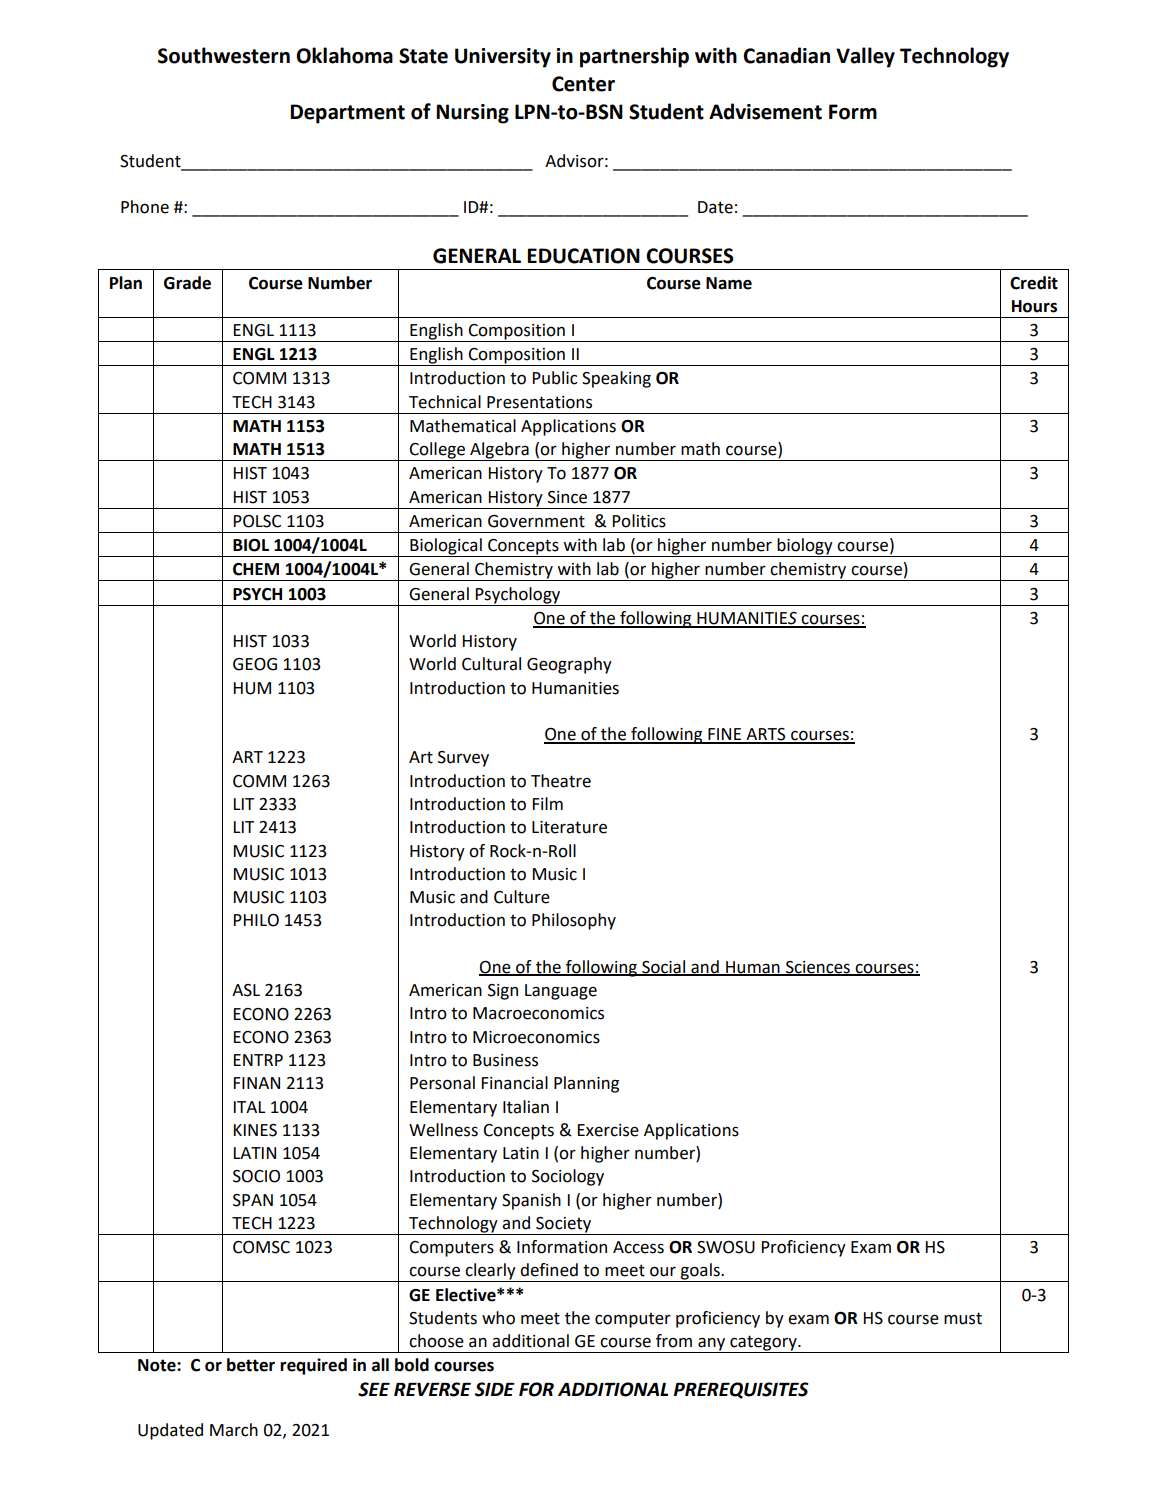 This screenshot has width=1167, height=1510. Describe the element at coordinates (251, 1365) in the screenshot. I see `better` at that location.
